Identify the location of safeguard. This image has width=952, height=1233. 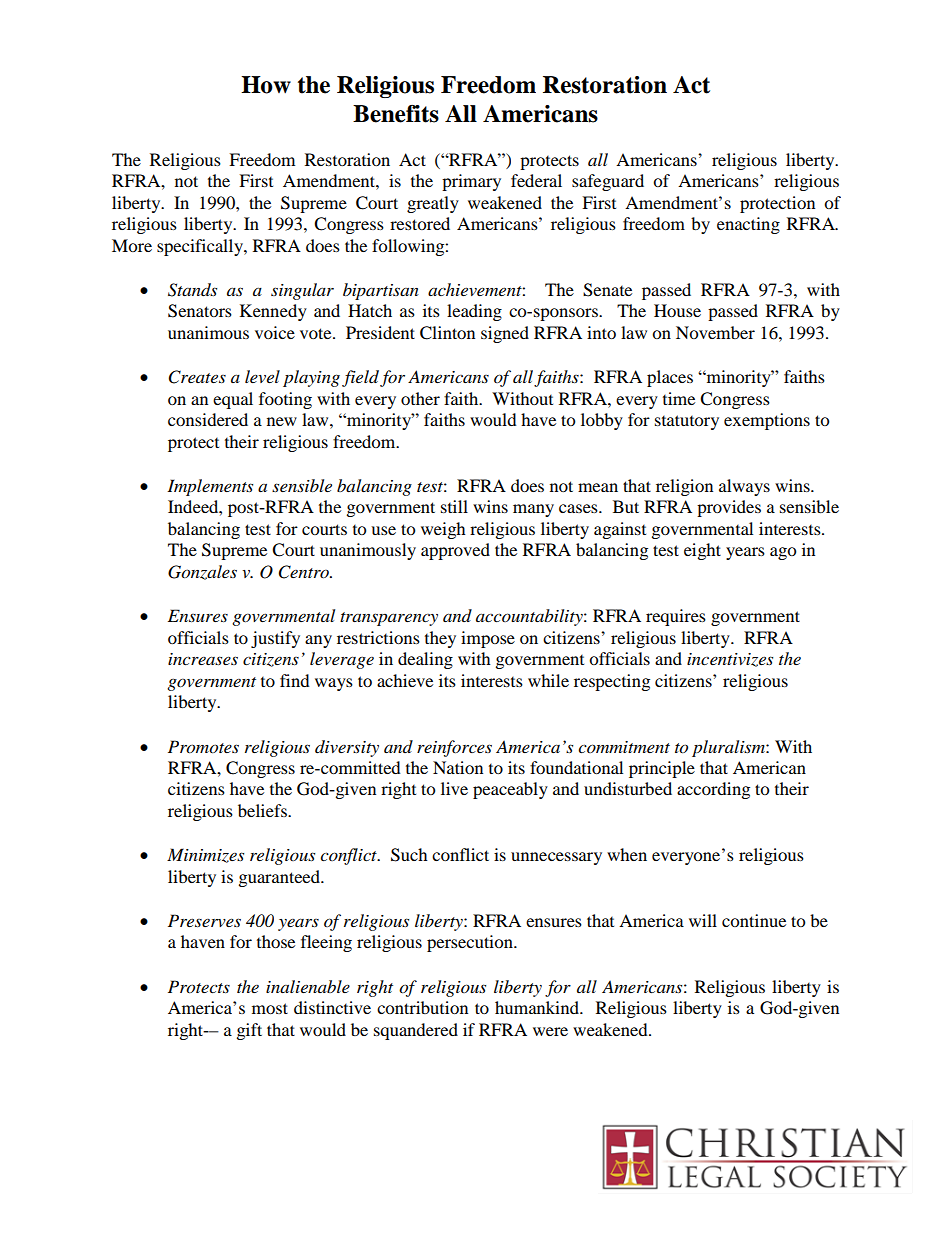
(608, 182).
